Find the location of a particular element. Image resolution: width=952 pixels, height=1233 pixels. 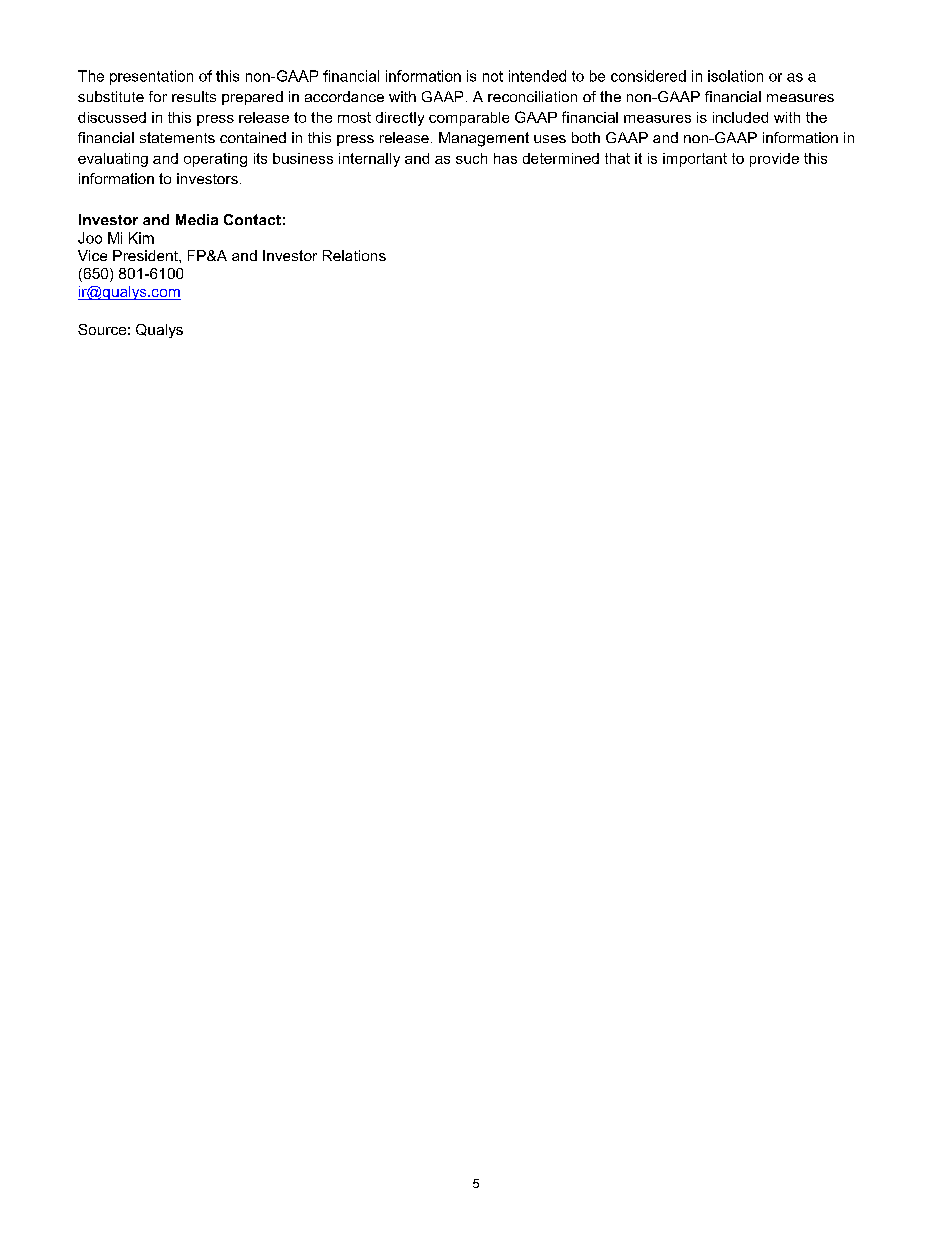

Contact is located at coordinates (252, 219).
